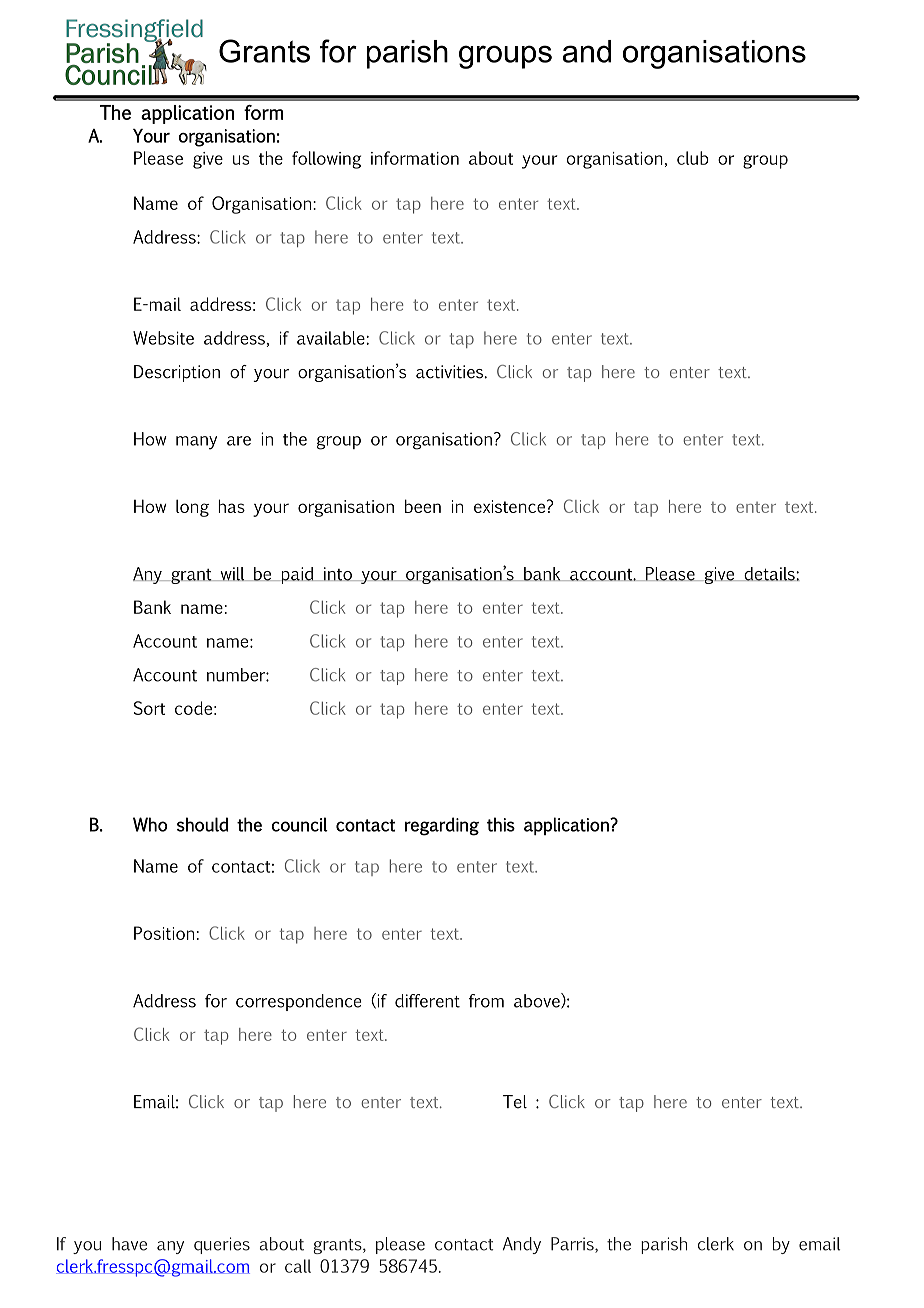  I want to click on many, so click(196, 443).
